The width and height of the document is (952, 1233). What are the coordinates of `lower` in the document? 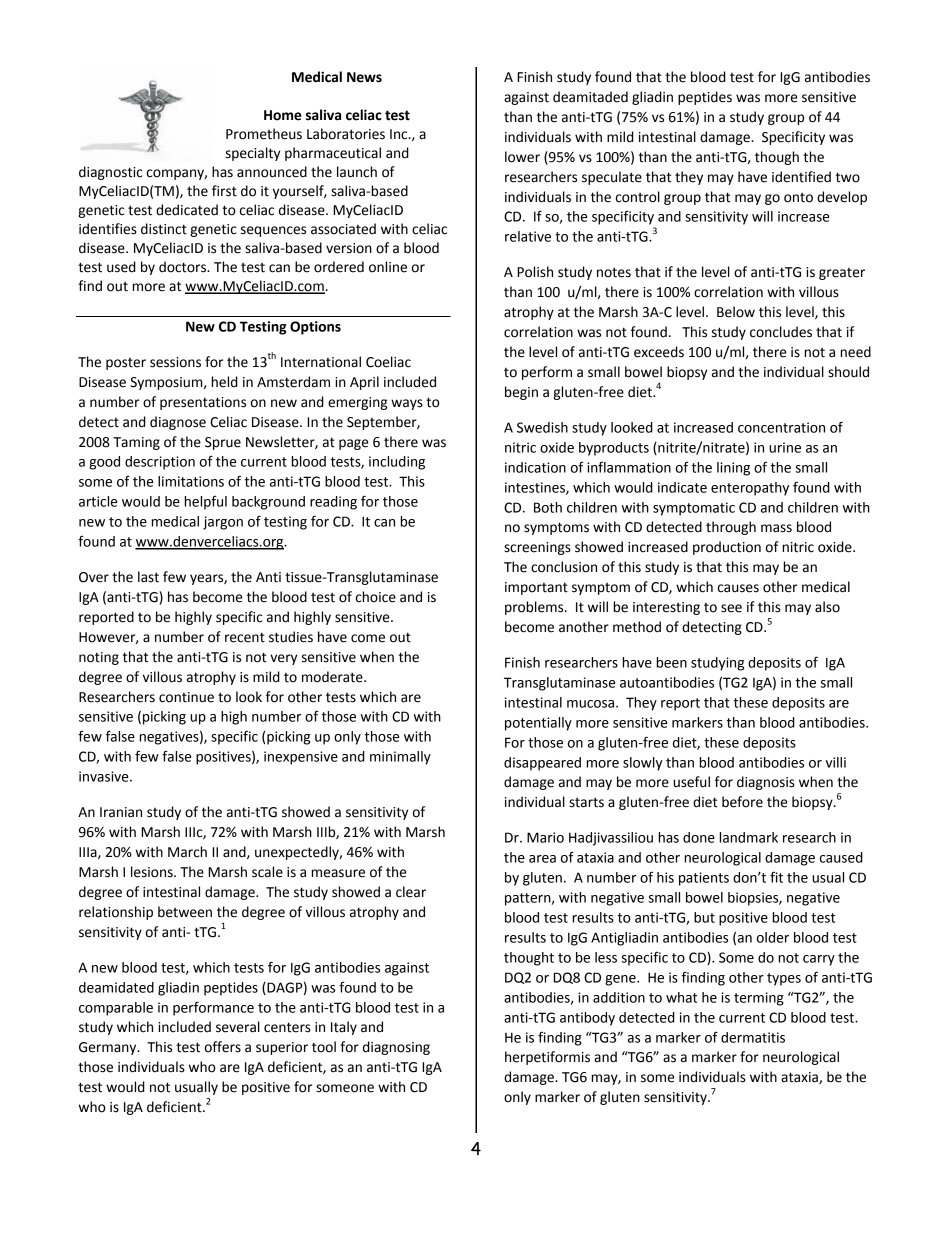 It's located at (522, 157).
